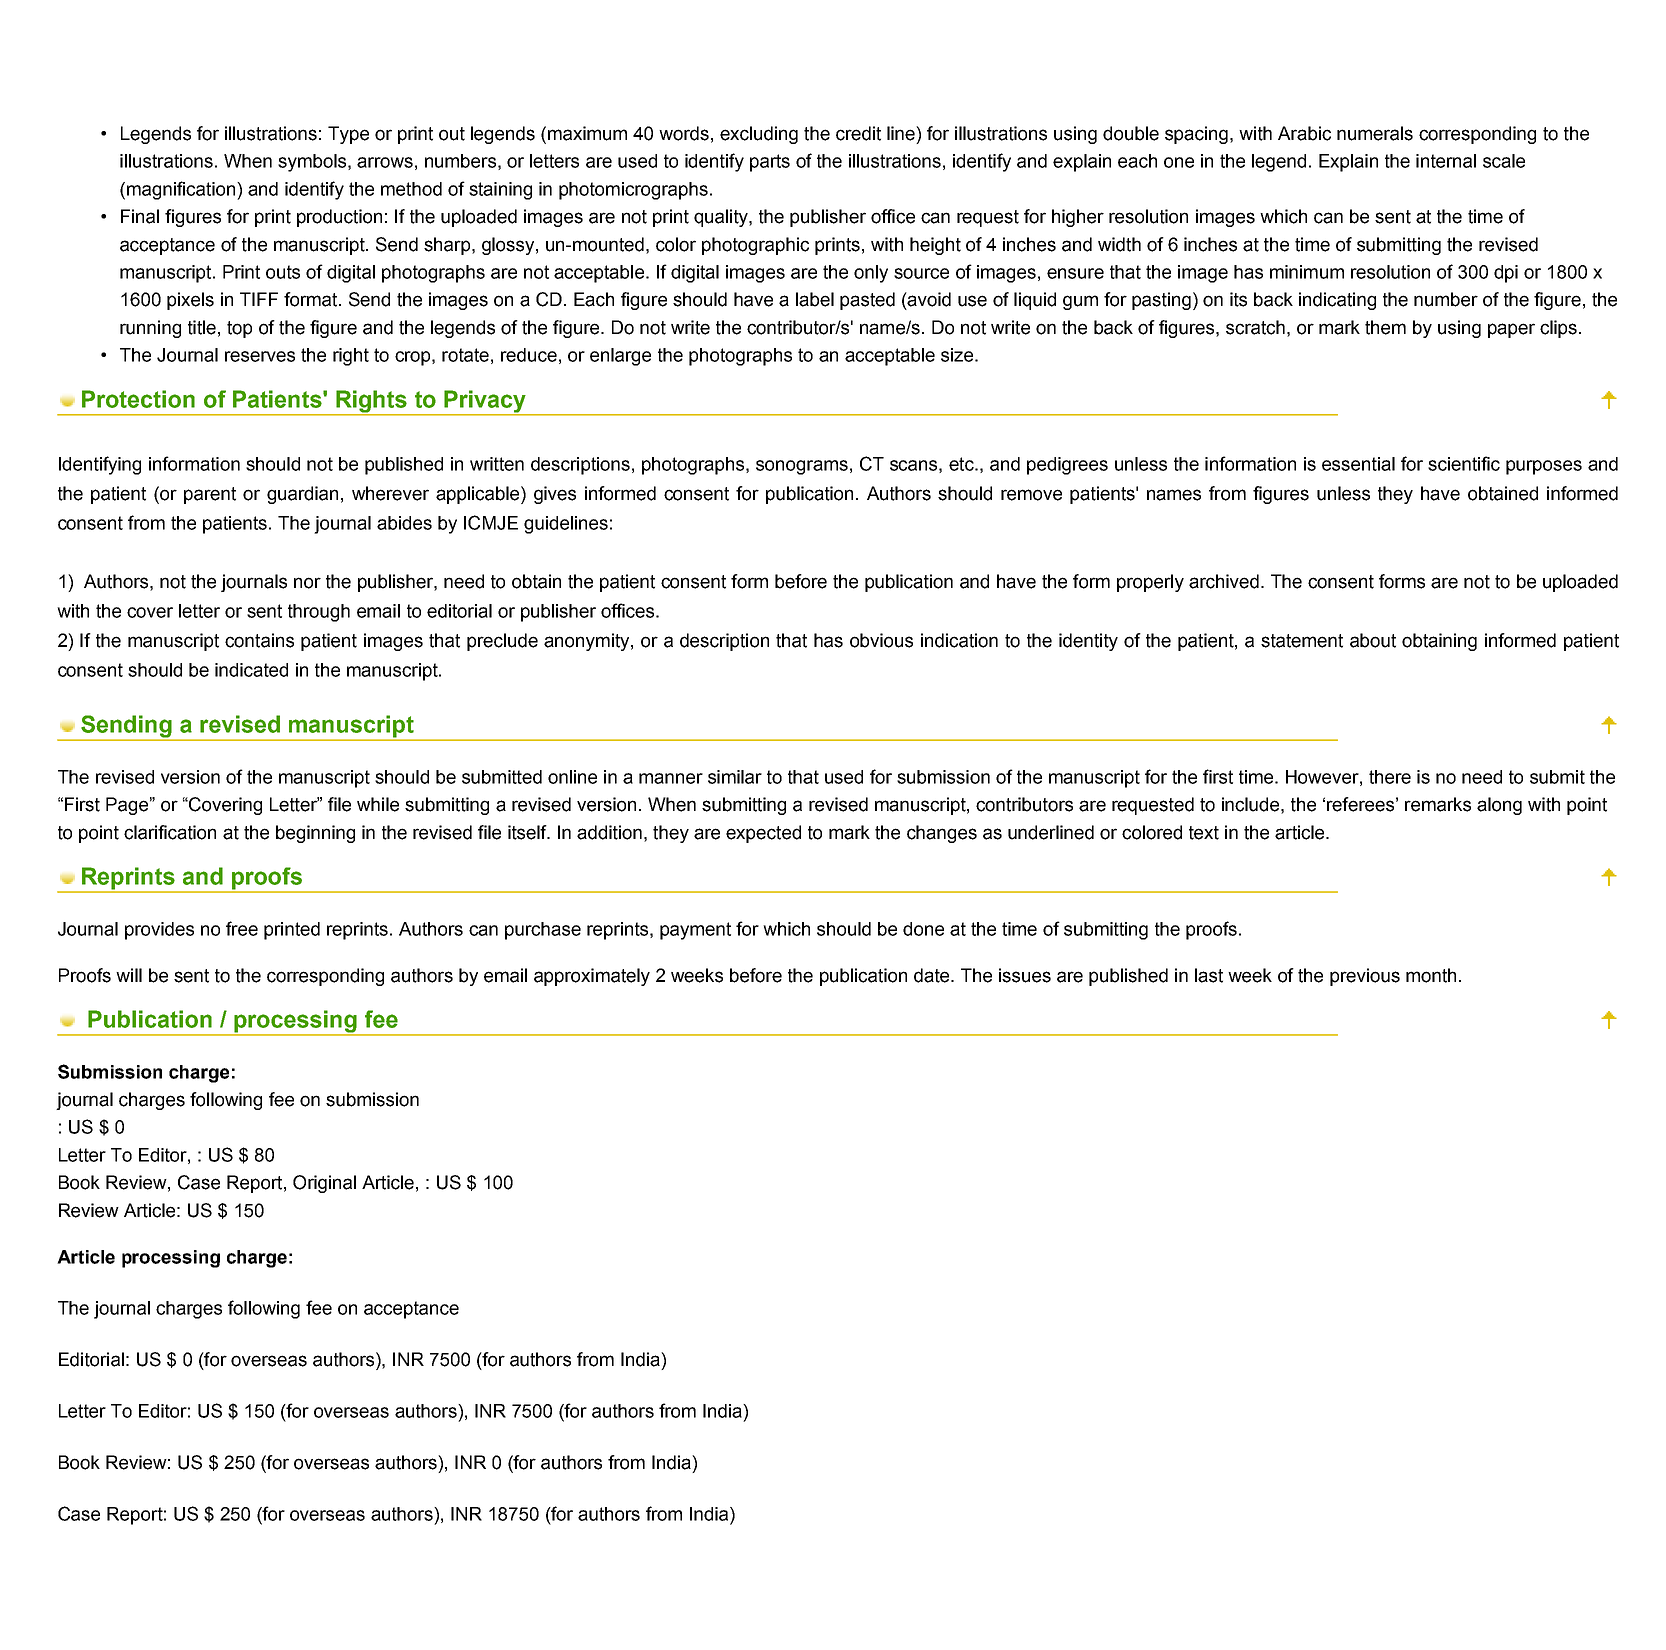  I want to click on free, so click(242, 928).
